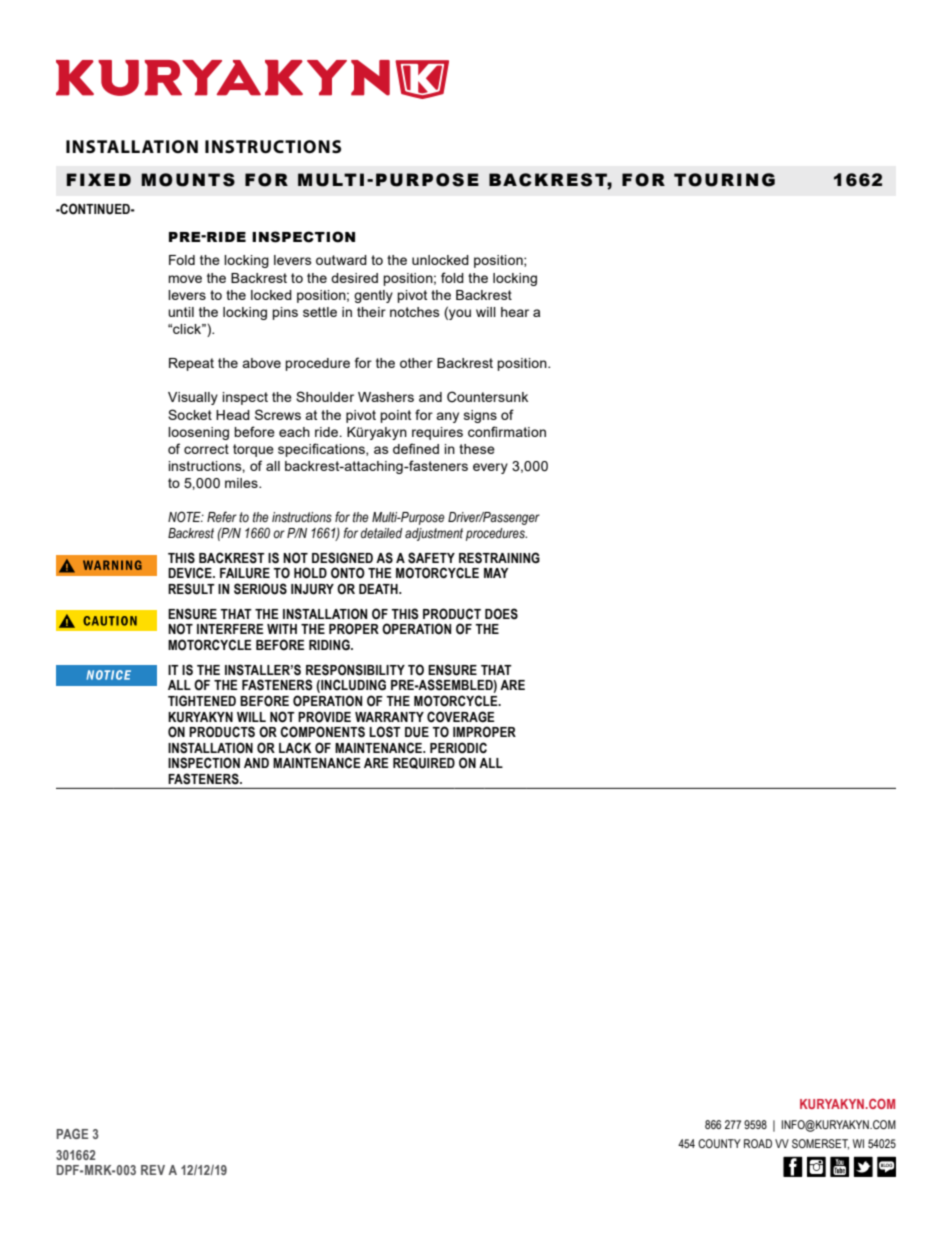 The width and height of the document is (952, 1233). Describe the element at coordinates (185, 279) in the document. I see `move` at that location.
